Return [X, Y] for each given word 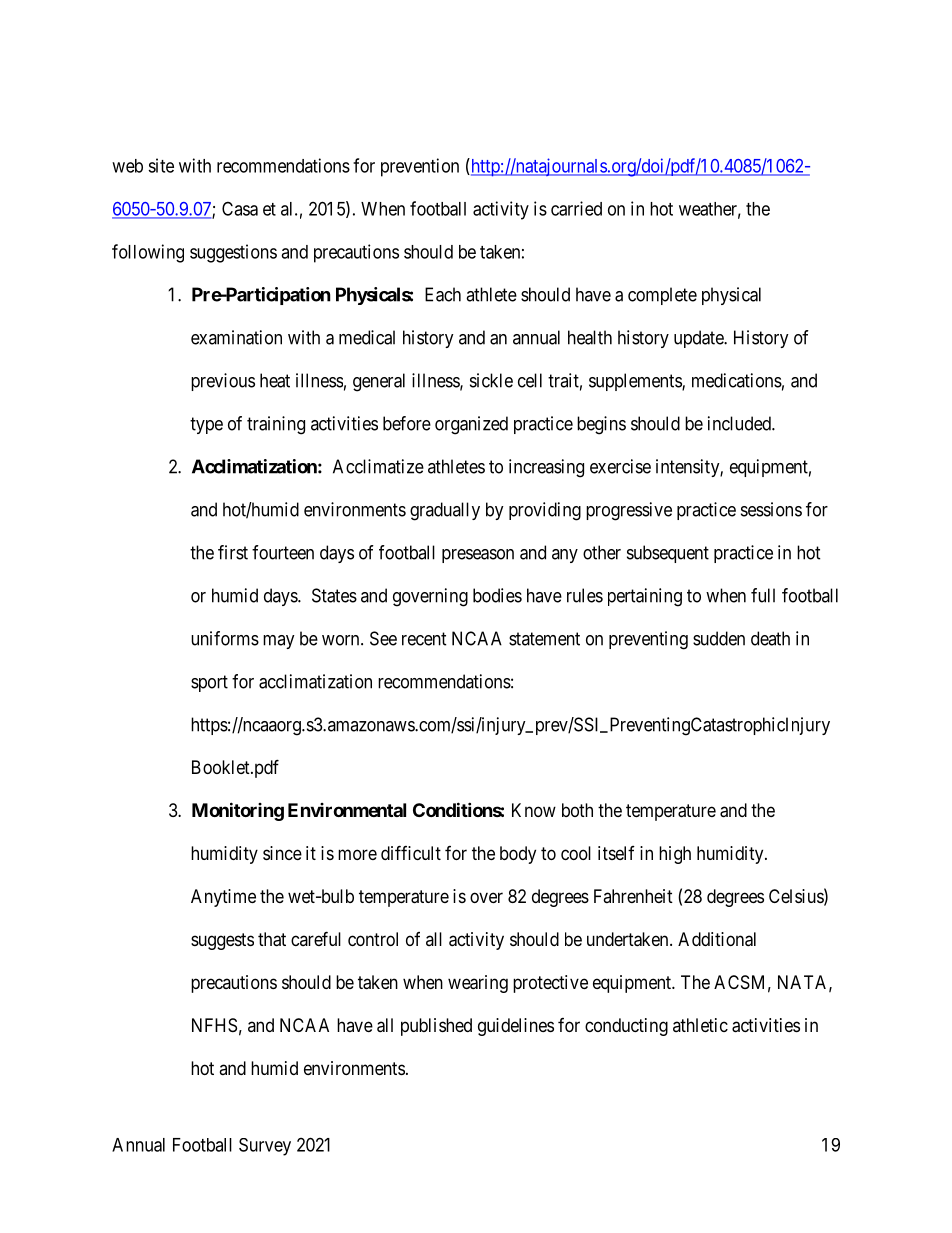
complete [662, 296]
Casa [240, 208]
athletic [700, 1025]
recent [424, 639]
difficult [411, 852]
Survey [265, 1147]
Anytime [223, 898]
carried [576, 208]
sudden [719, 638]
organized [471, 425]
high [675, 855]
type [206, 425]
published [436, 1027]
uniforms [225, 638]
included [740, 423]
